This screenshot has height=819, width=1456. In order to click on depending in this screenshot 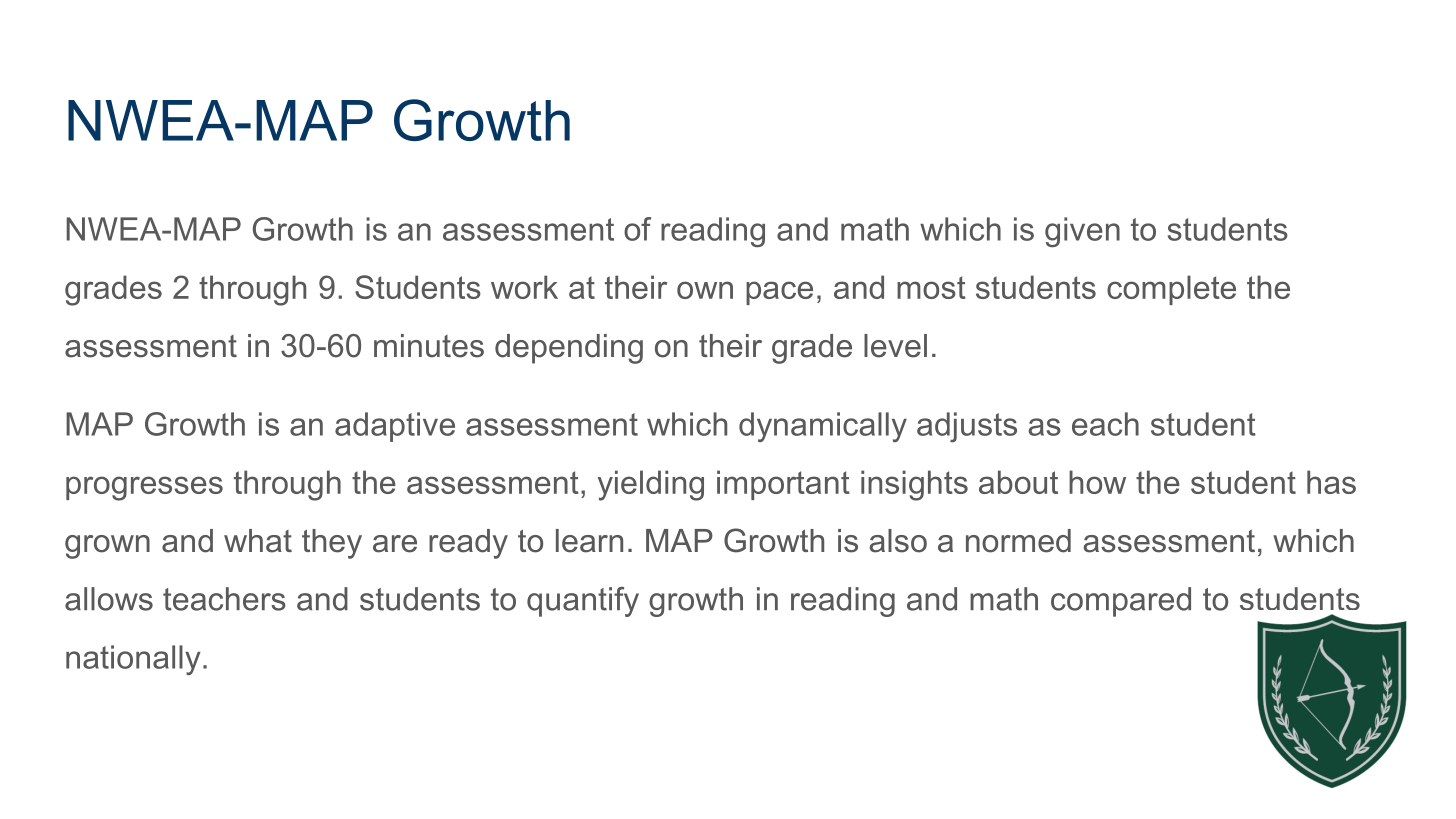, I will do `click(569, 349)`.
